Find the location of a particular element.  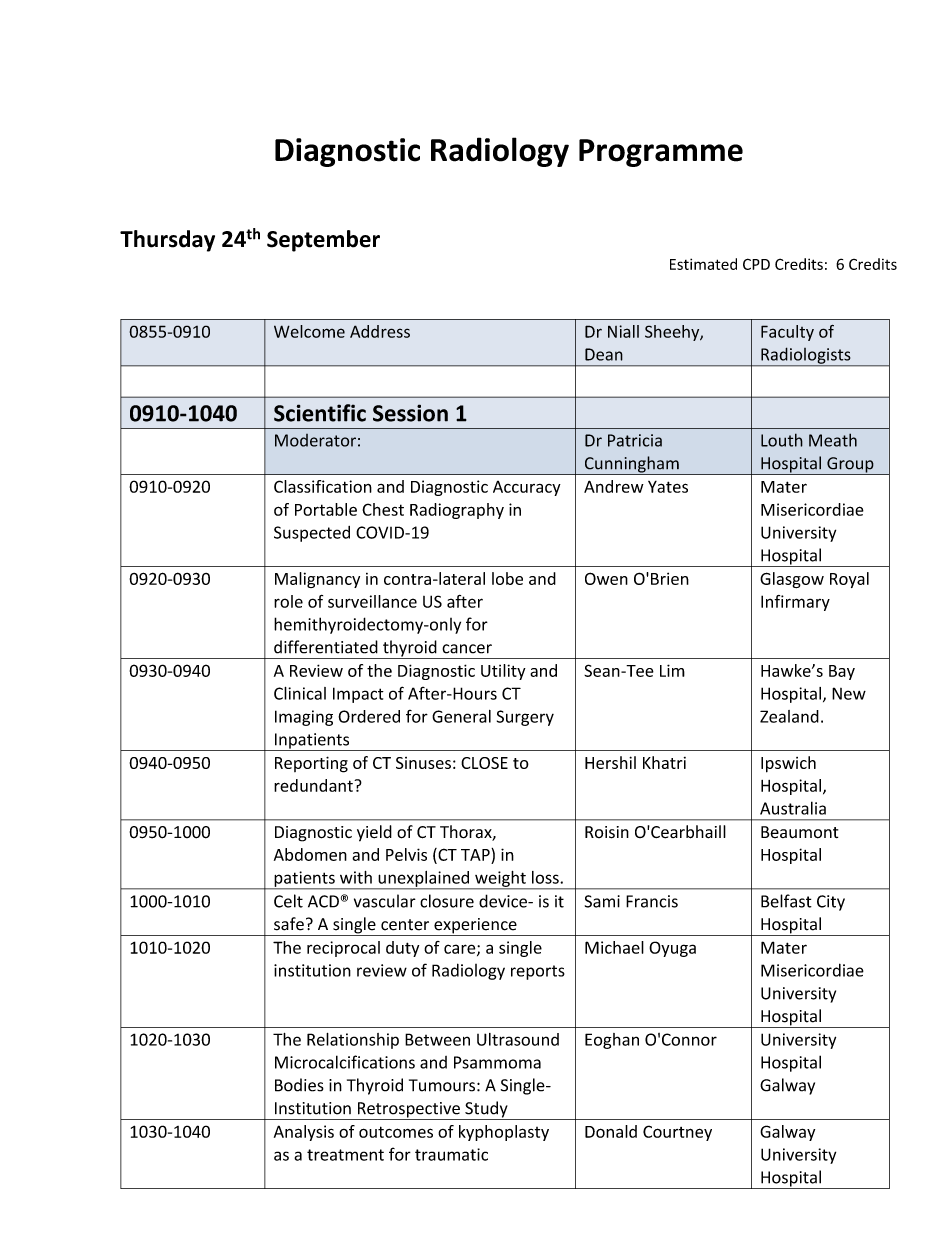

Analysis is located at coordinates (304, 1133).
